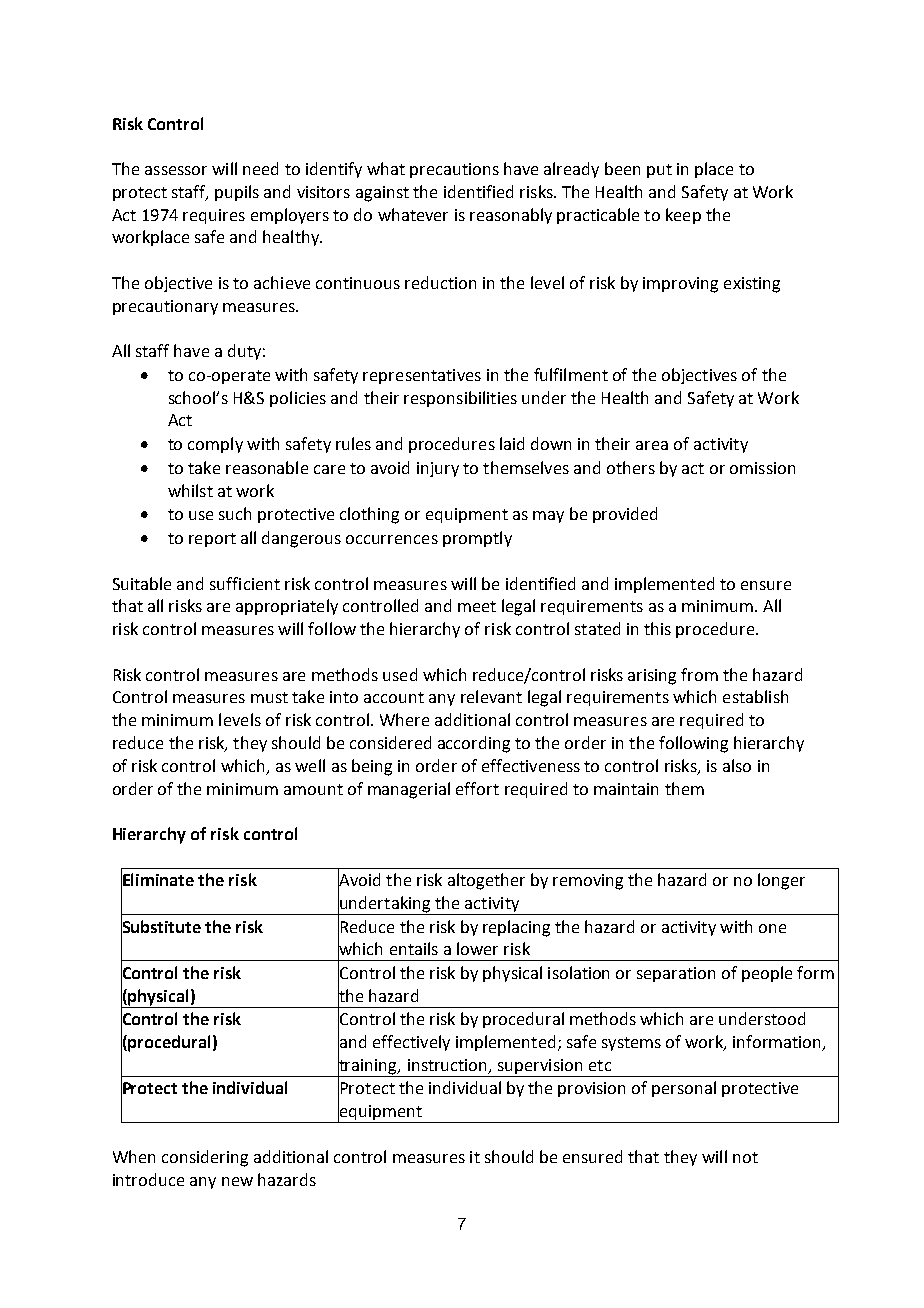  What do you see at coordinates (205, 1158) in the image?
I see `considering` at bounding box center [205, 1158].
